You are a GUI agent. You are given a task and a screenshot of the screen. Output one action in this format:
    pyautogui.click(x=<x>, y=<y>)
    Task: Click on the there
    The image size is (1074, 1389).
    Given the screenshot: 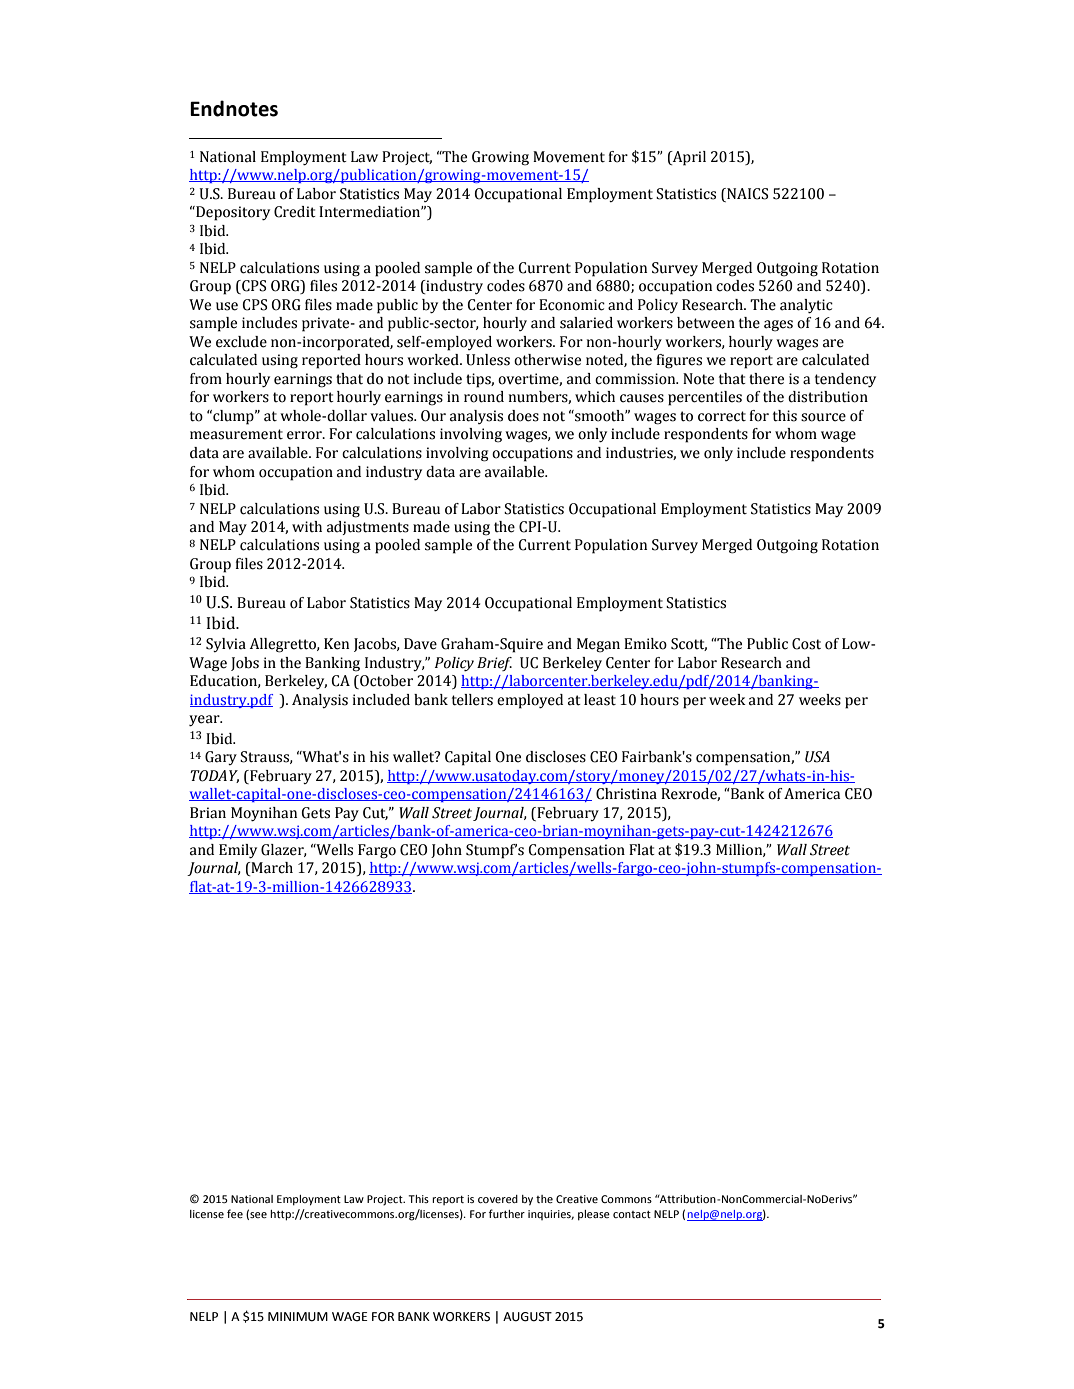 What is the action you would take?
    pyautogui.click(x=766, y=379)
